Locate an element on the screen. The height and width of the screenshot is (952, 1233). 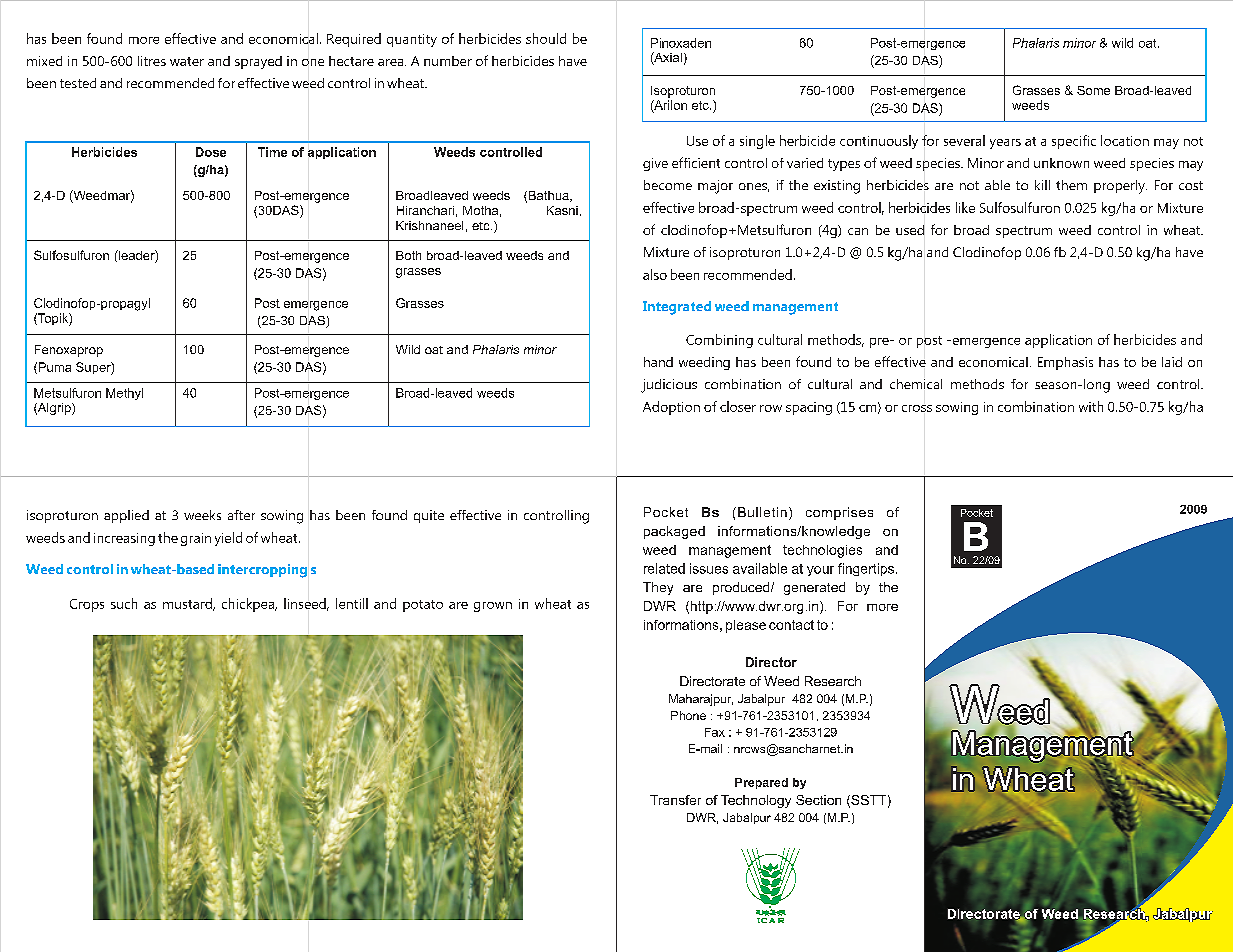
fingertips is located at coordinates (867, 569).
